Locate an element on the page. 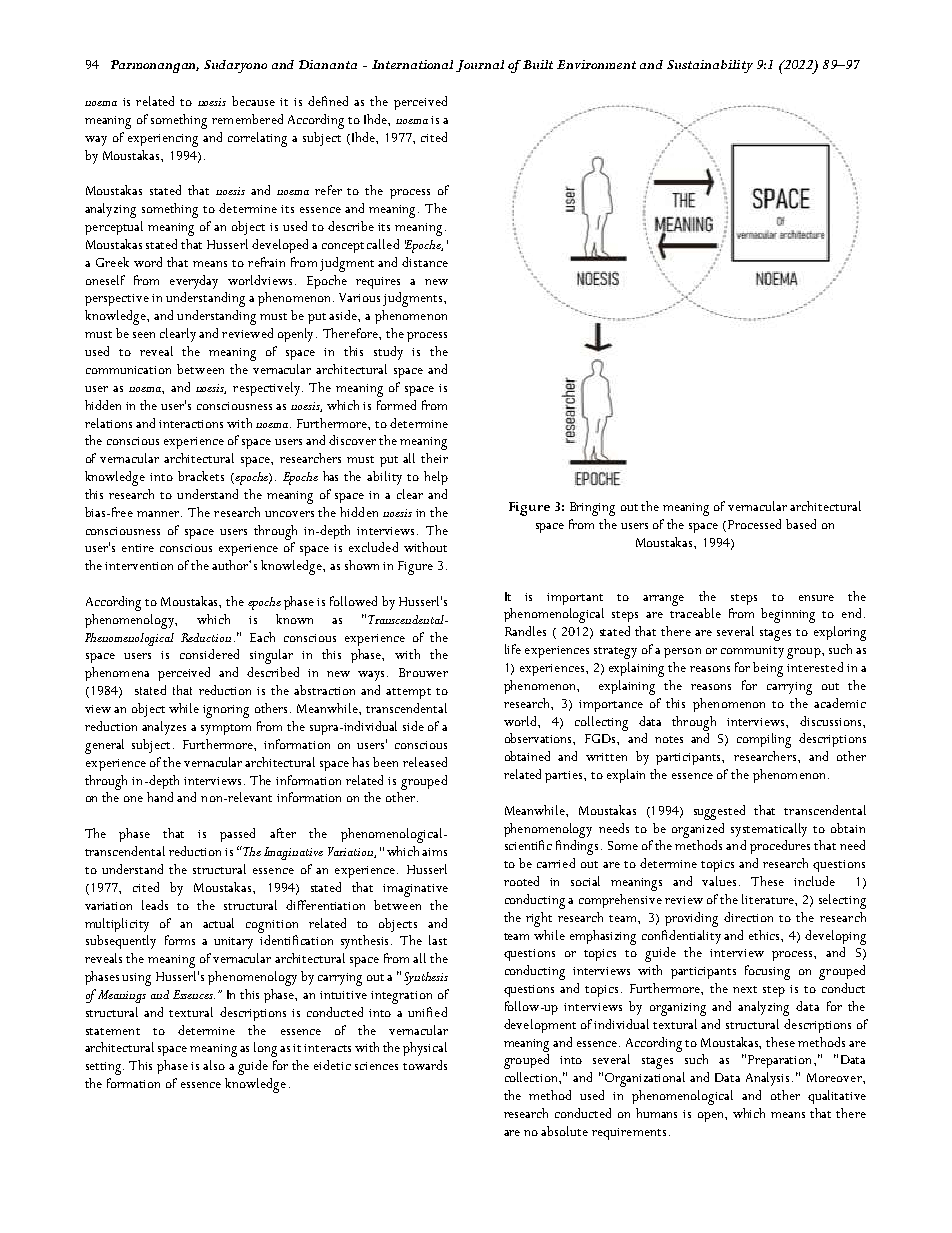  ignoring is located at coordinates (226, 711).
